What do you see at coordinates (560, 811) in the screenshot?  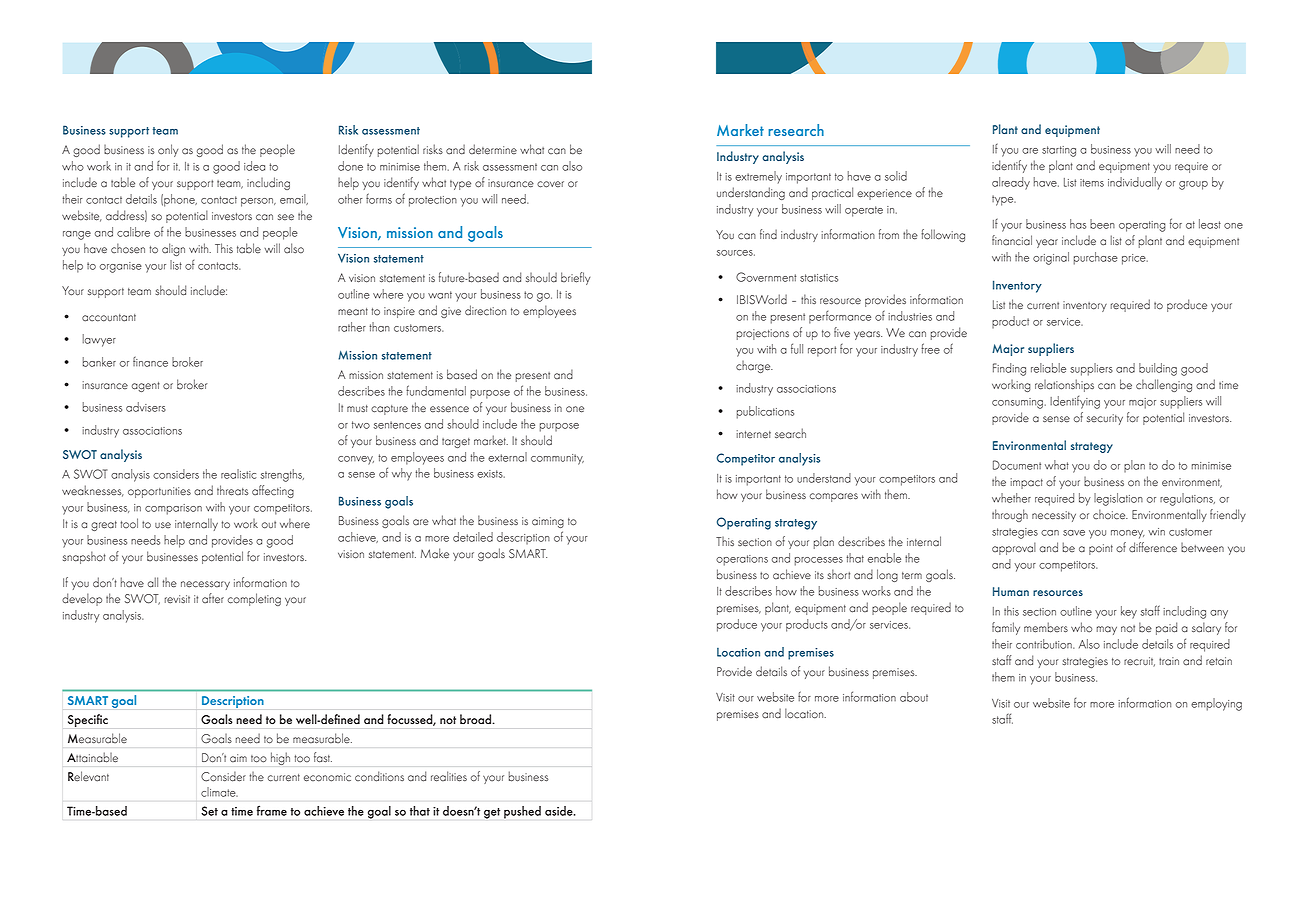 I see `aside` at bounding box center [560, 811].
